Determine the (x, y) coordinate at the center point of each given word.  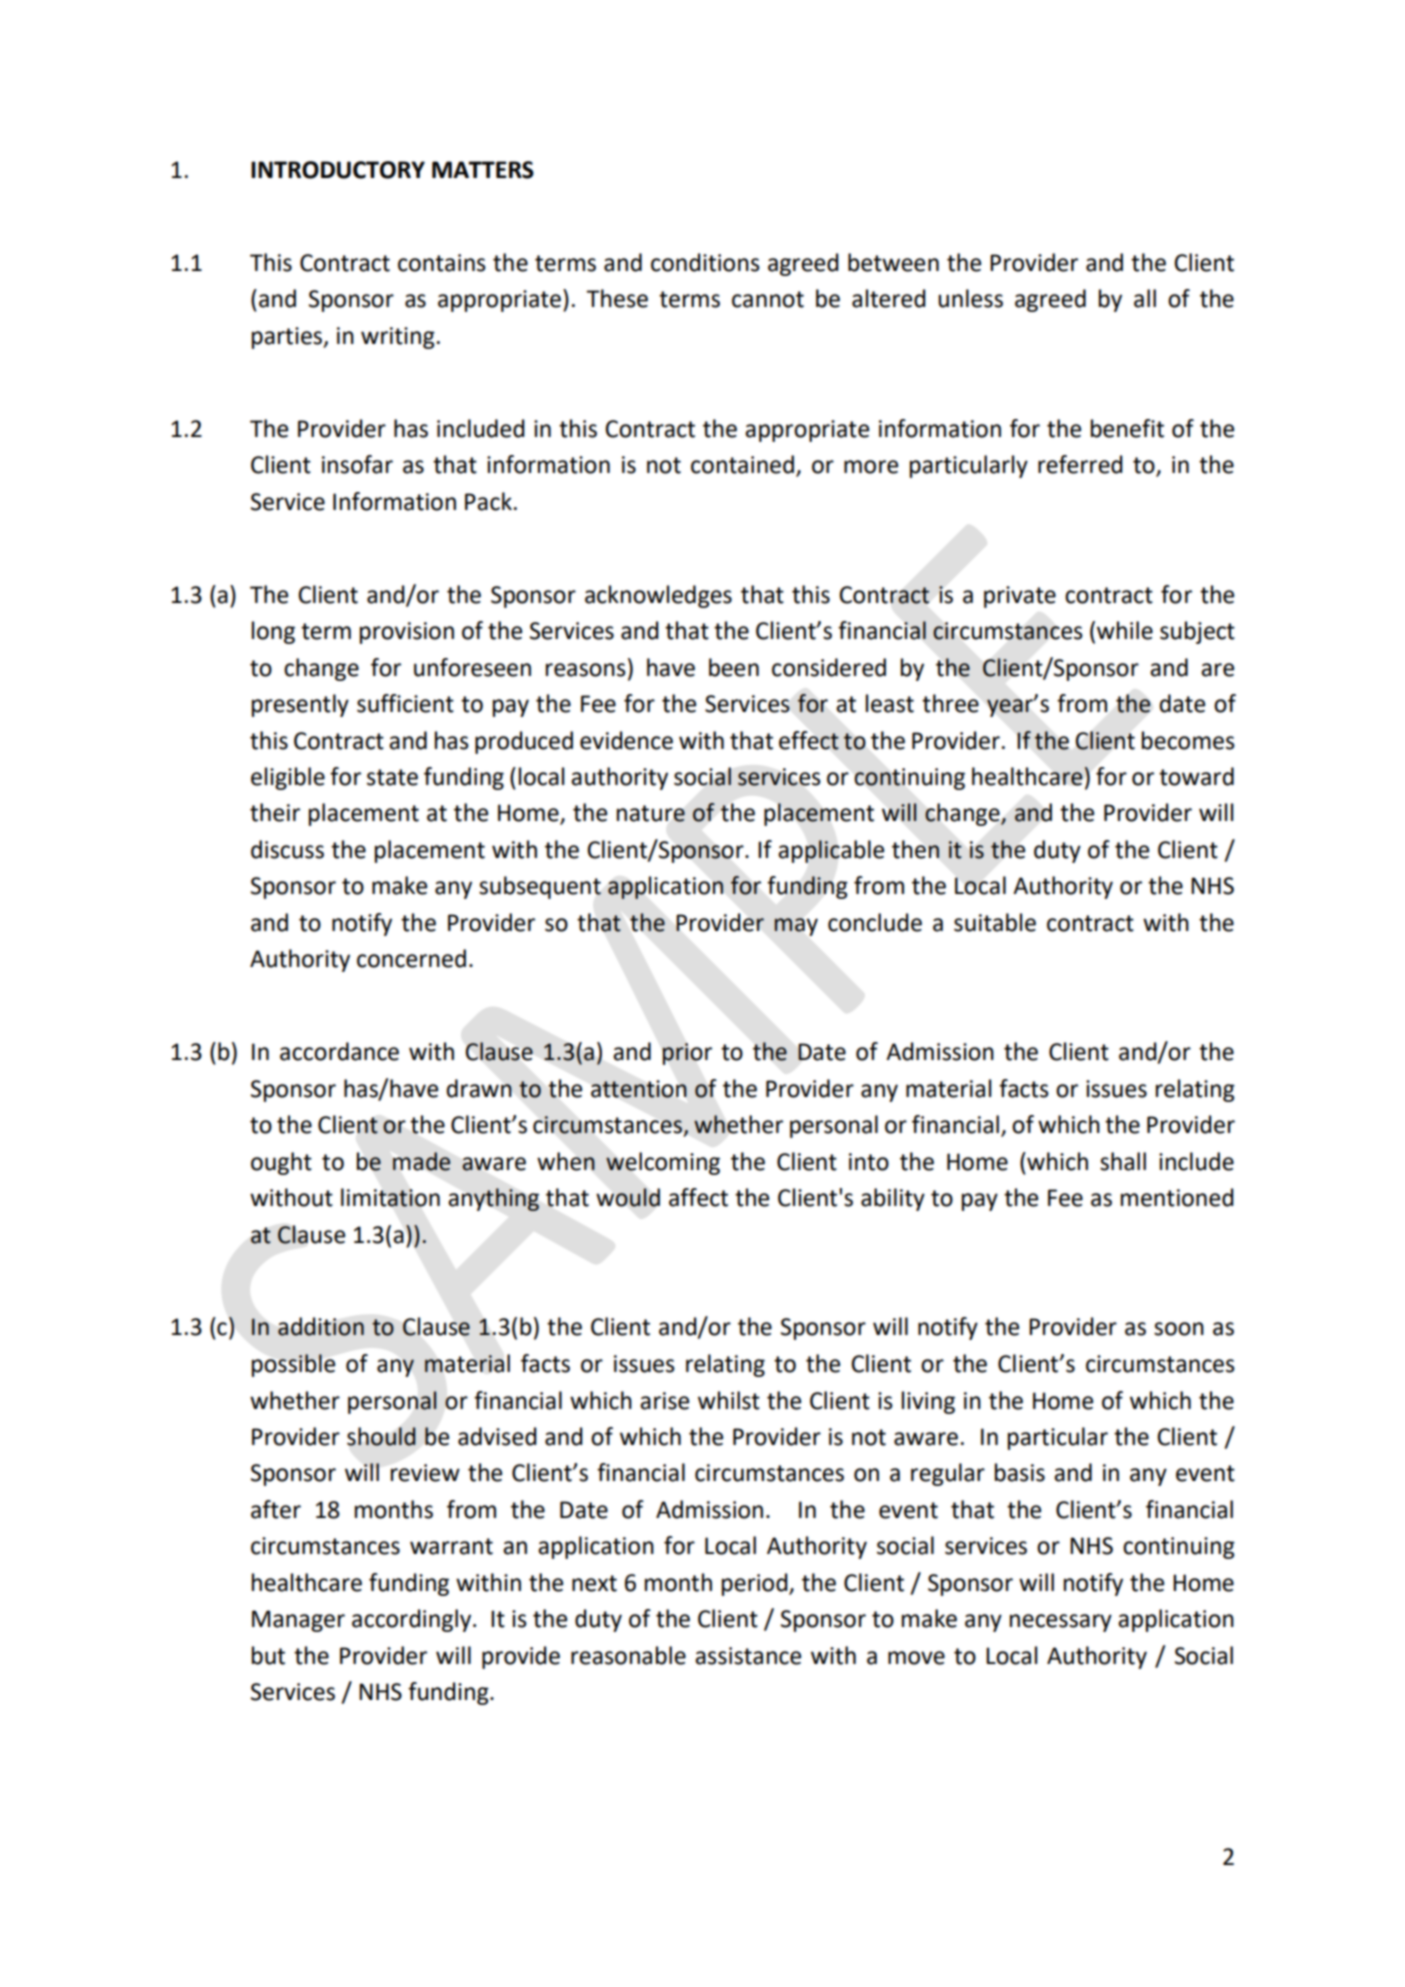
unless (970, 298)
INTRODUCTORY (338, 170)
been (734, 667)
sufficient (405, 703)
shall (1123, 1161)
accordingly (413, 1620)
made (421, 1161)
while (1125, 630)
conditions (705, 262)
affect (698, 1197)
